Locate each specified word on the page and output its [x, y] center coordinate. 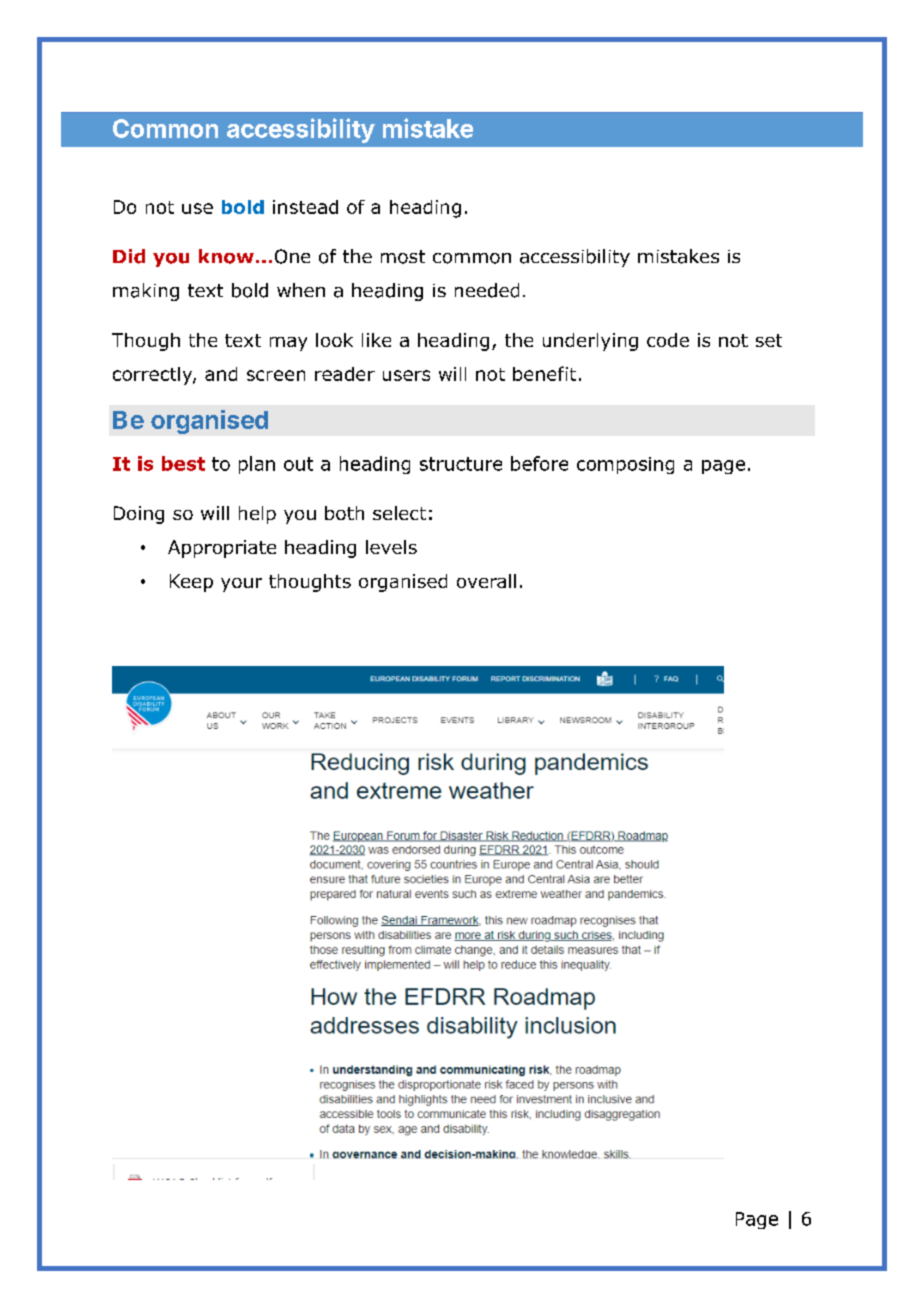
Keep [191, 583]
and [221, 374]
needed [487, 290]
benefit [544, 373]
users [406, 375]
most [403, 257]
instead [305, 207]
